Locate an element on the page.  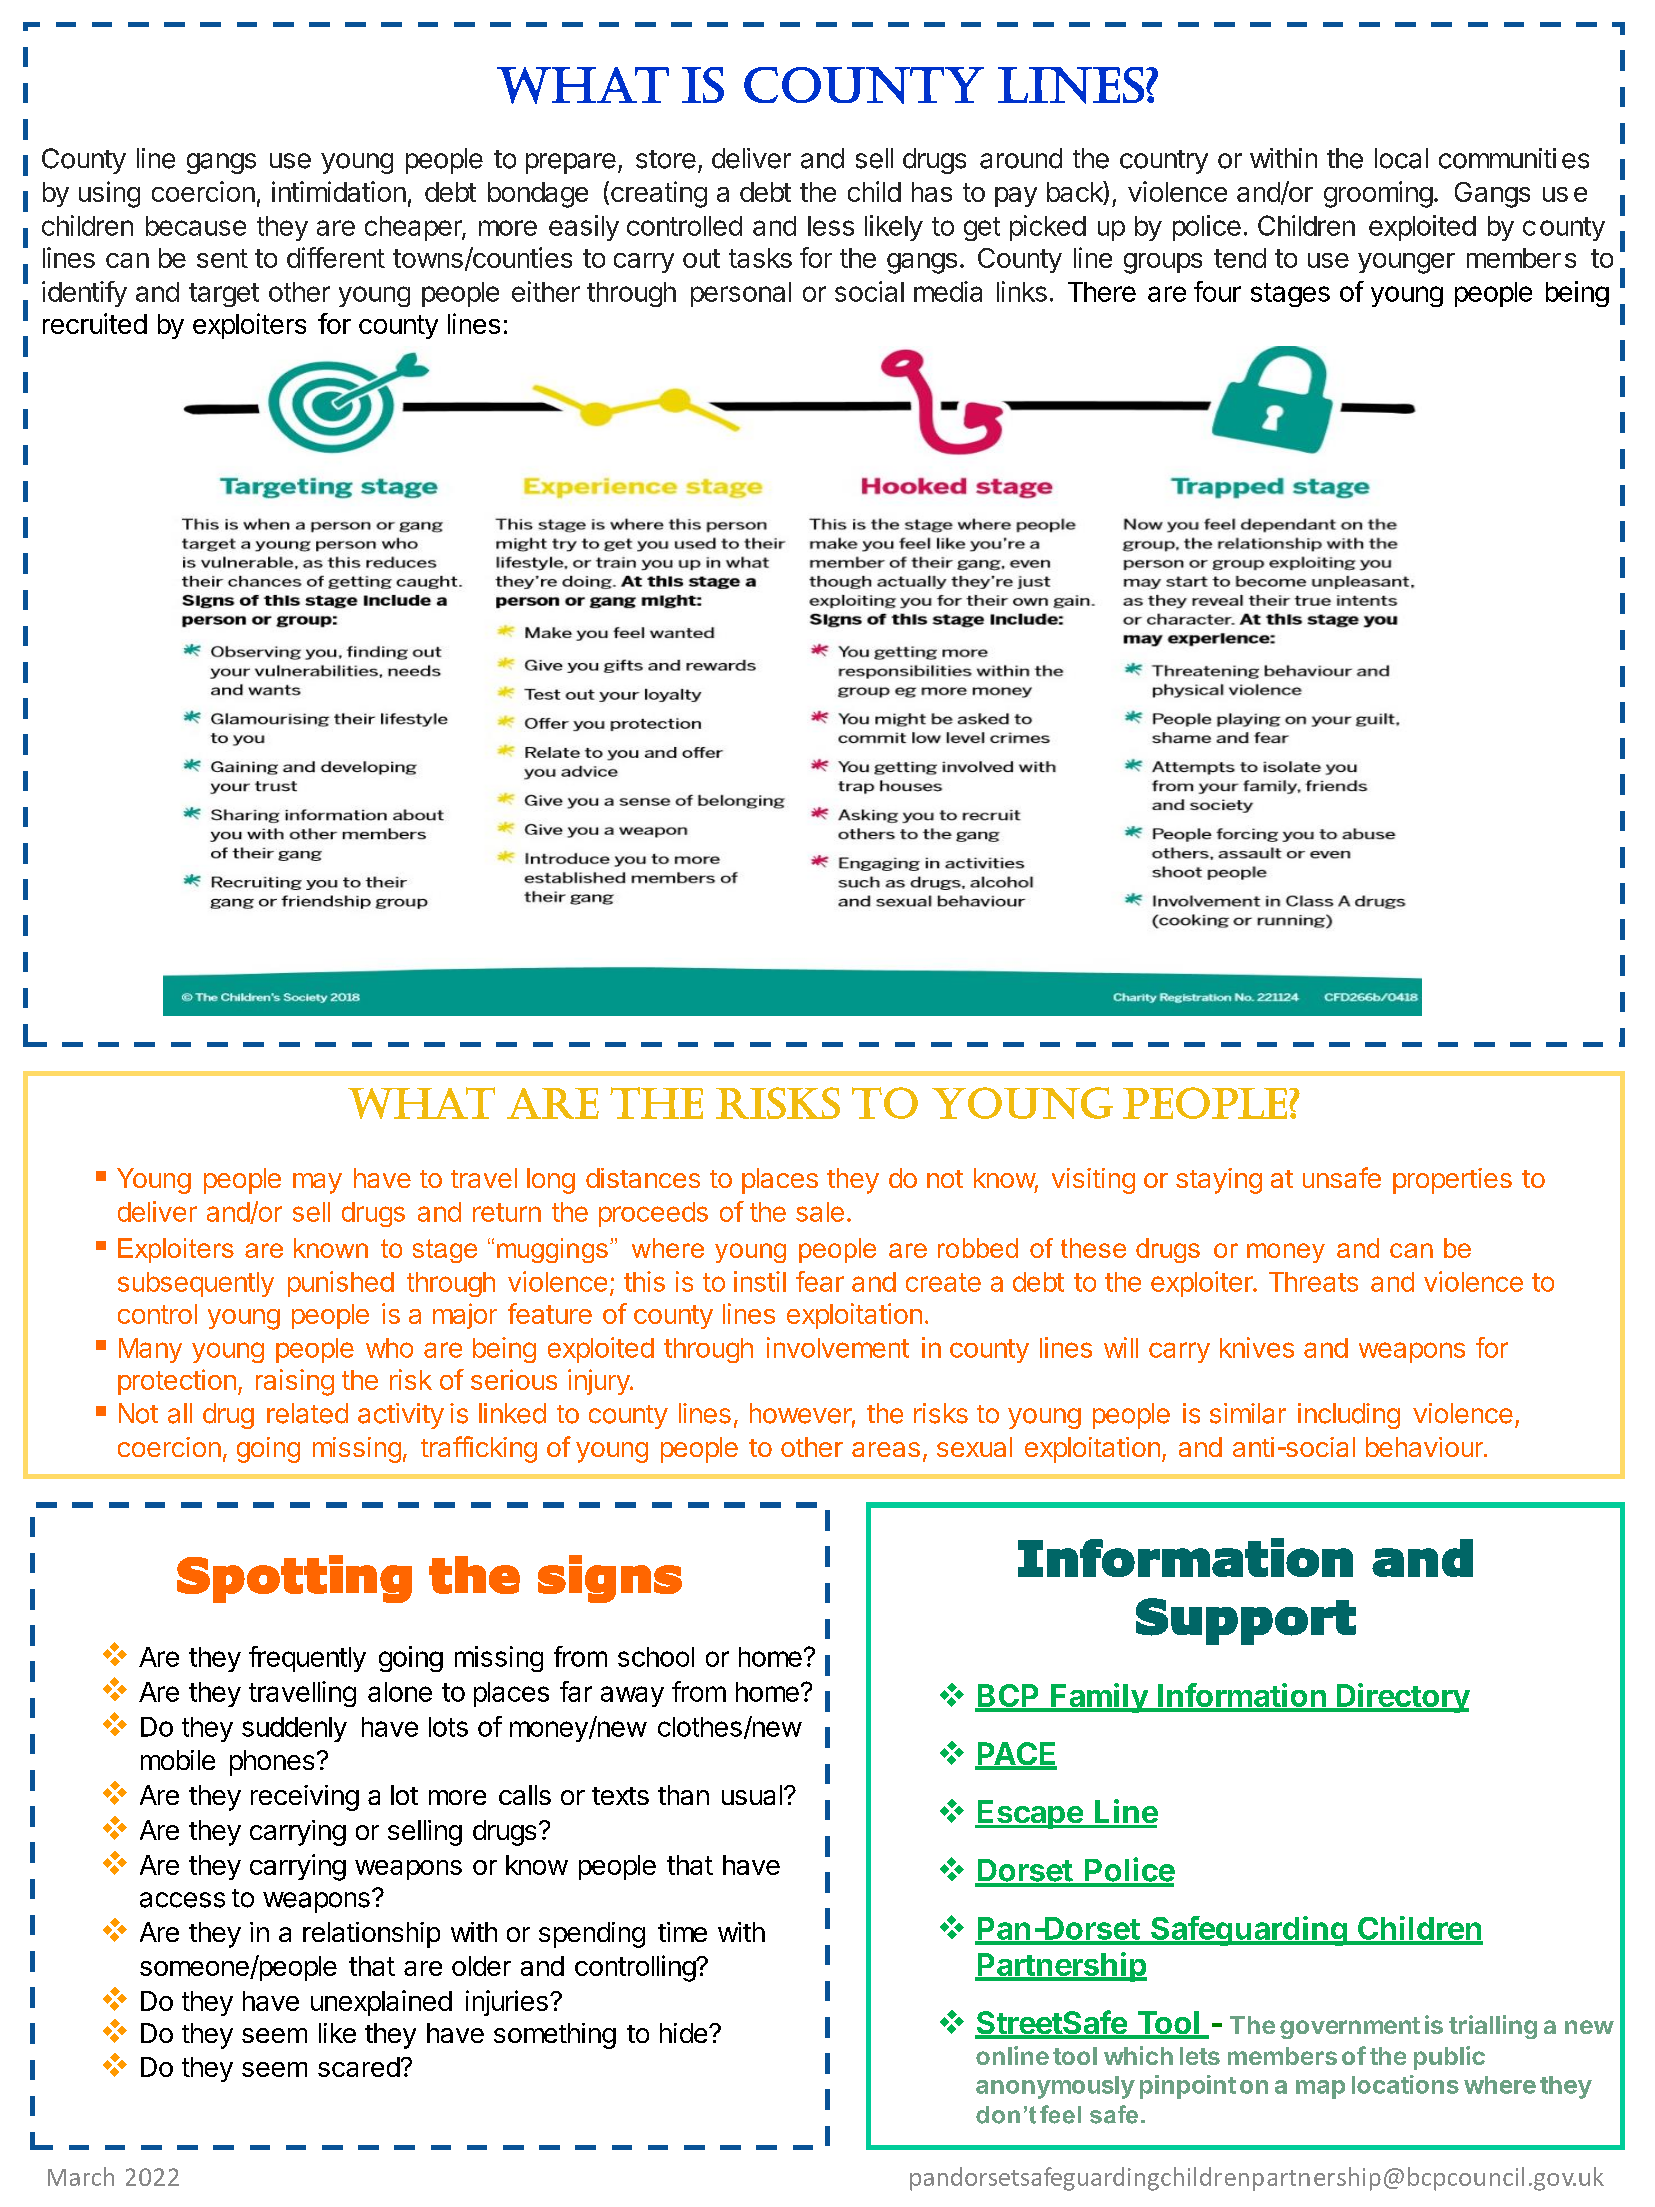
frequently is located at coordinates (307, 1659).
